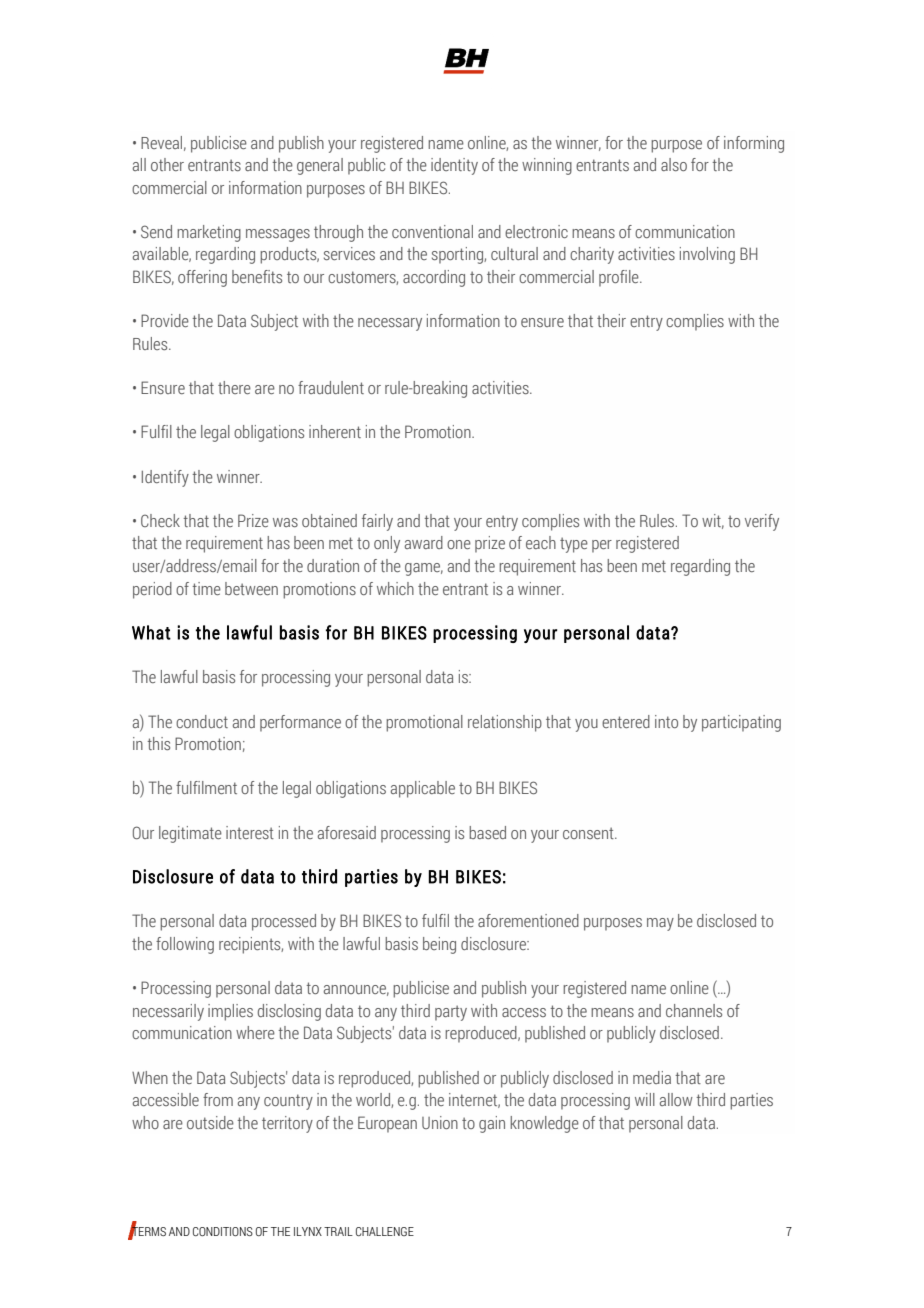 This screenshot has height=1308, width=924. What do you see at coordinates (762, 522) in the screenshot?
I see `verify` at bounding box center [762, 522].
